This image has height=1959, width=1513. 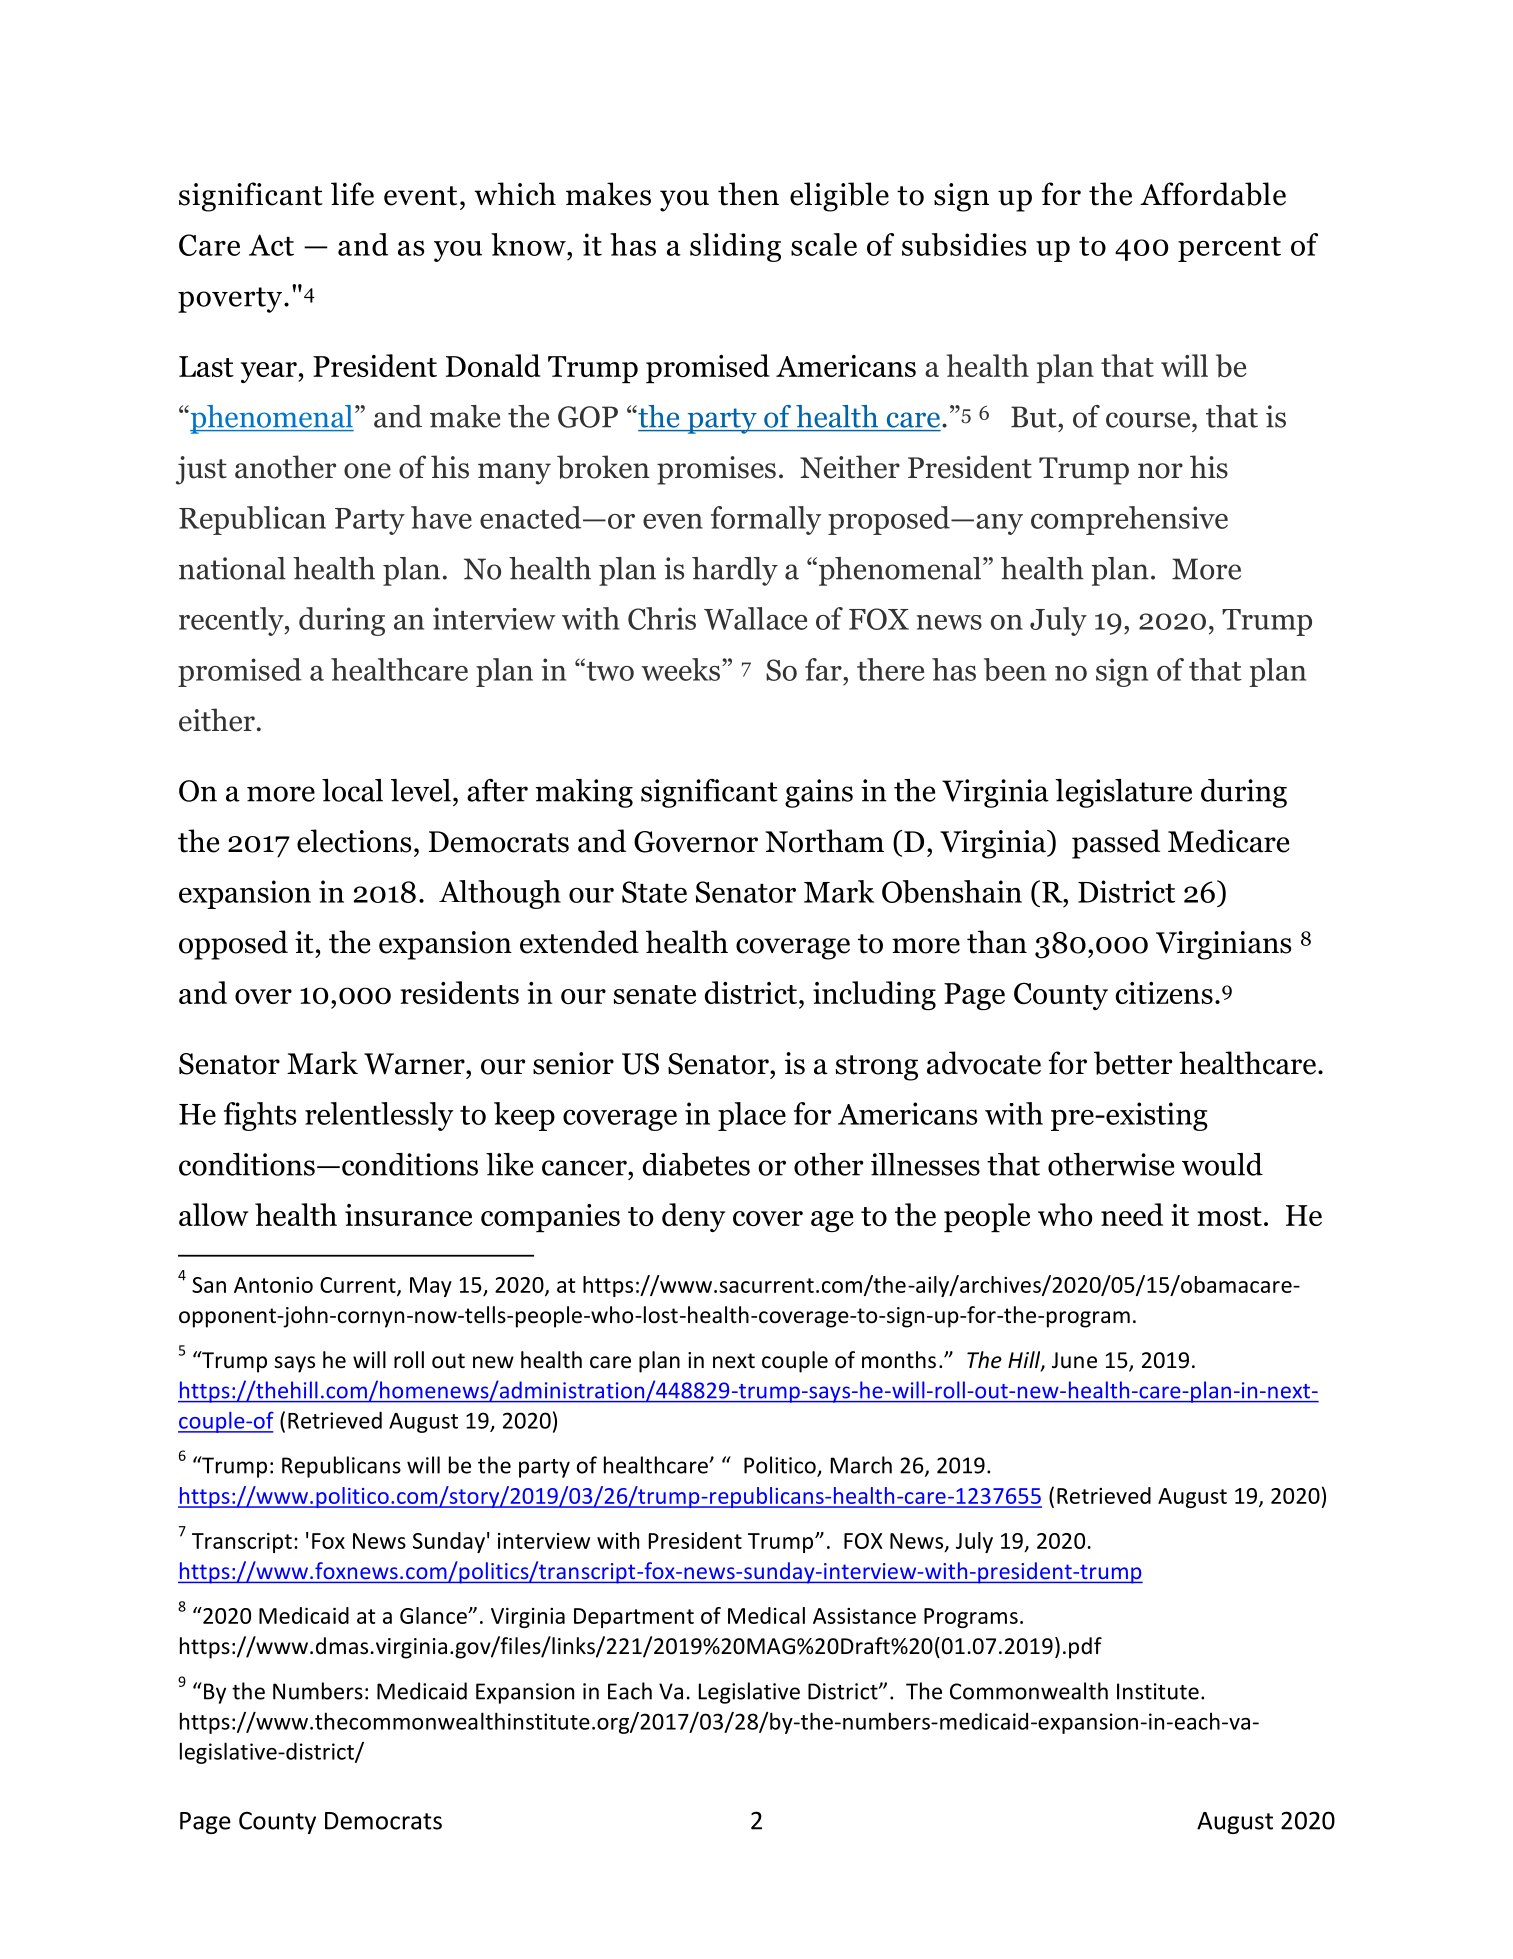 What do you see at coordinates (352, 194) in the image?
I see `life` at bounding box center [352, 194].
